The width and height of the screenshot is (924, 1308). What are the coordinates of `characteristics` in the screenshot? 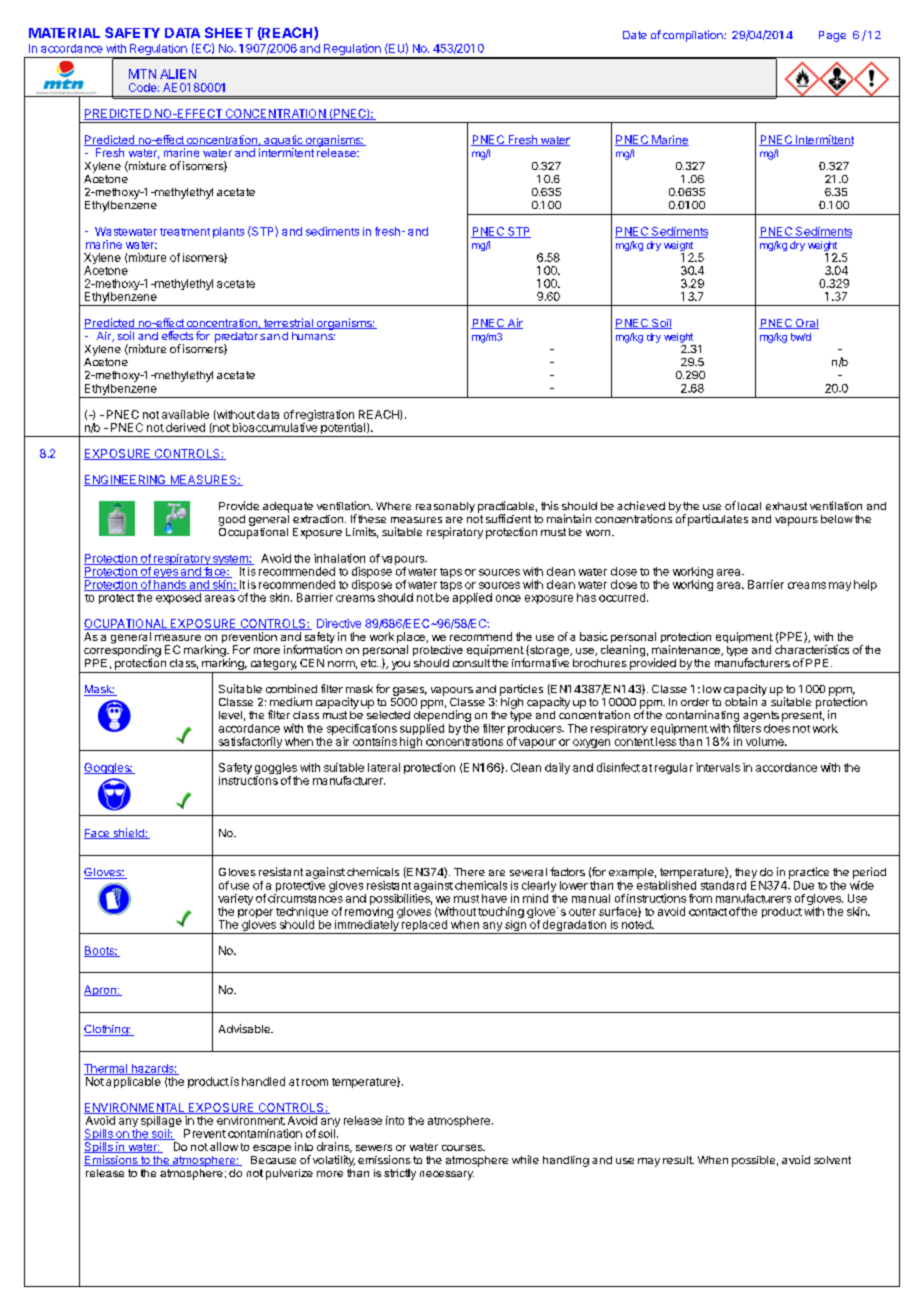 It's located at (812, 649).
